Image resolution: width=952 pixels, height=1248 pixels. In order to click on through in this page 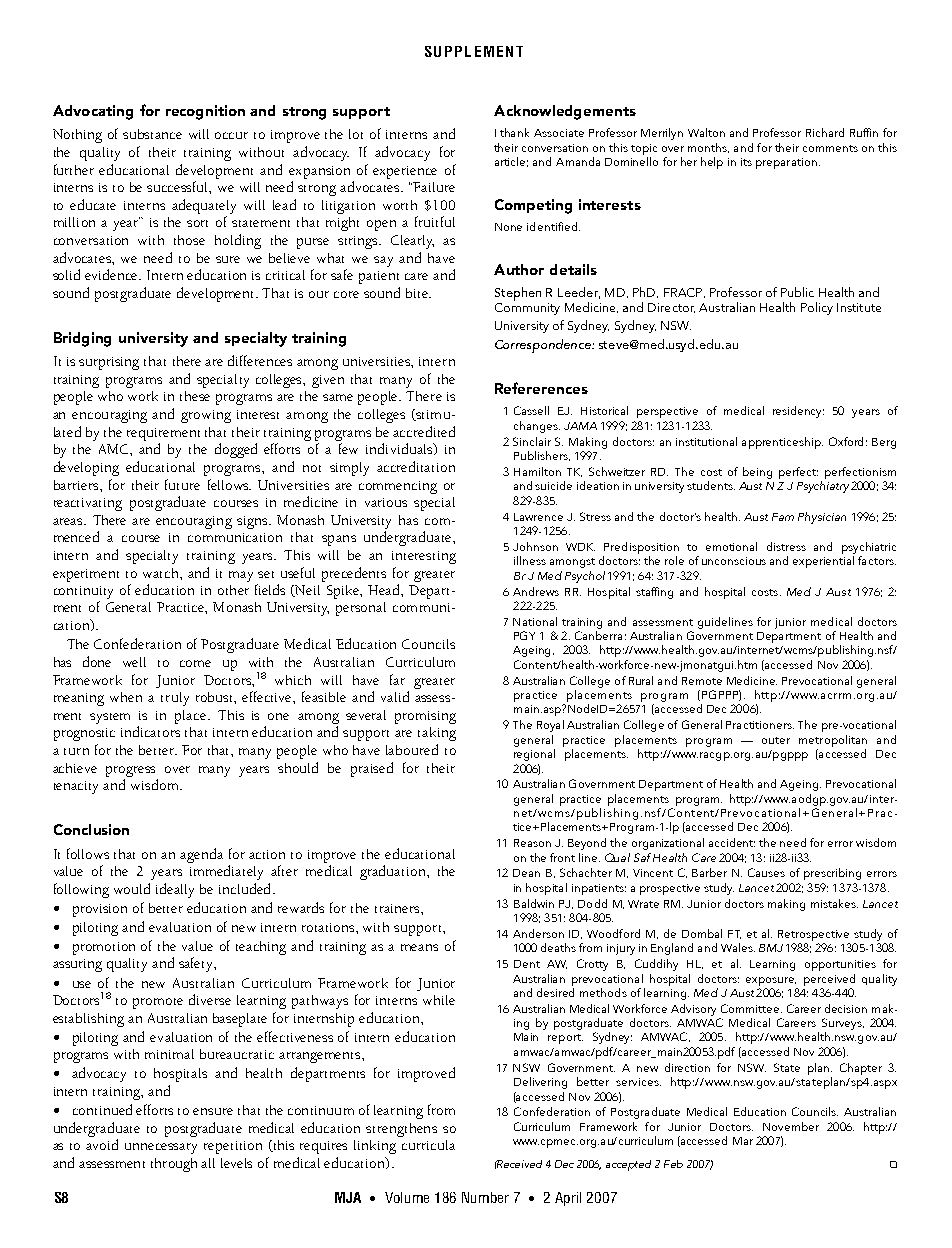, I will do `click(174, 1165)`.
